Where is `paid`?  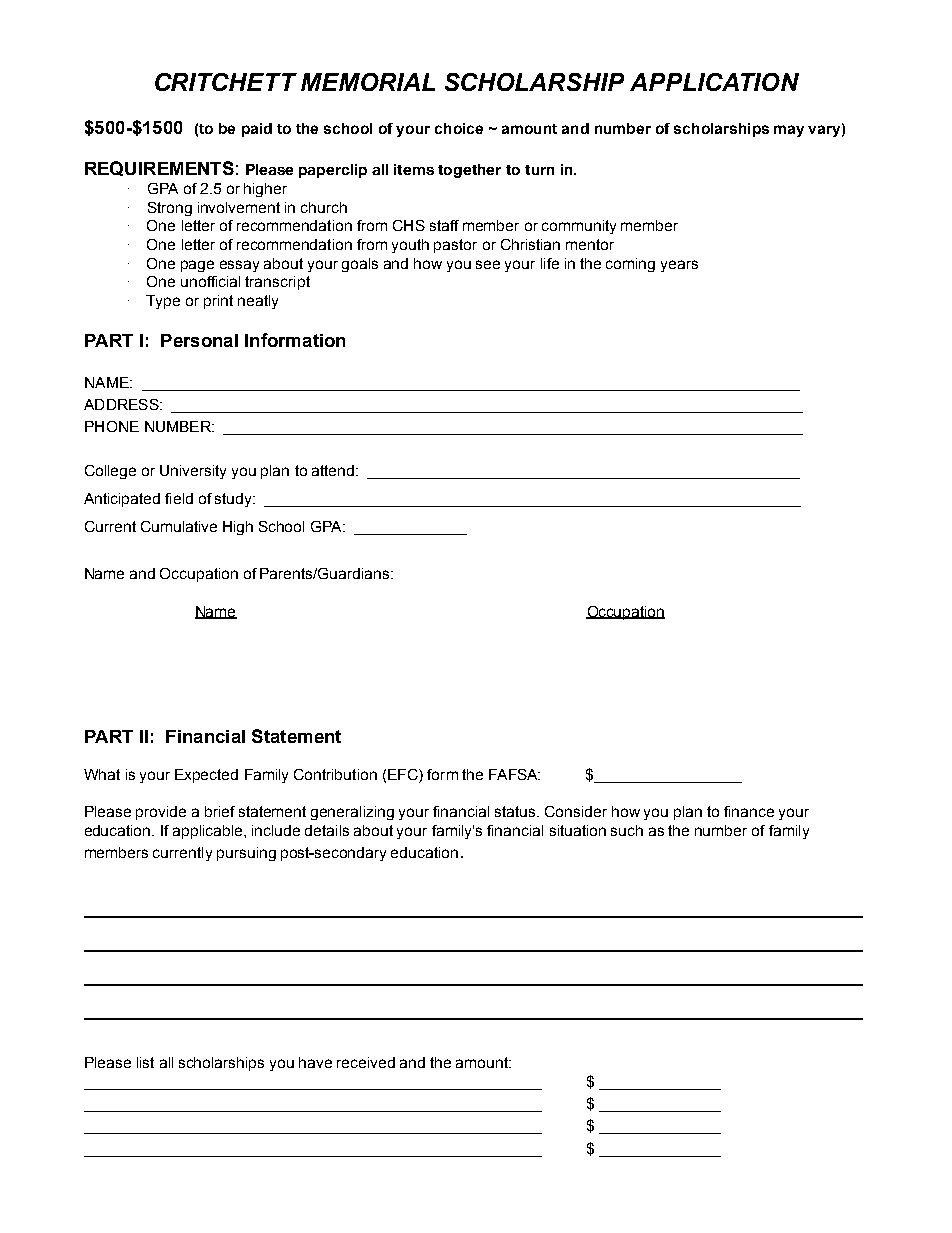 paid is located at coordinates (257, 130).
